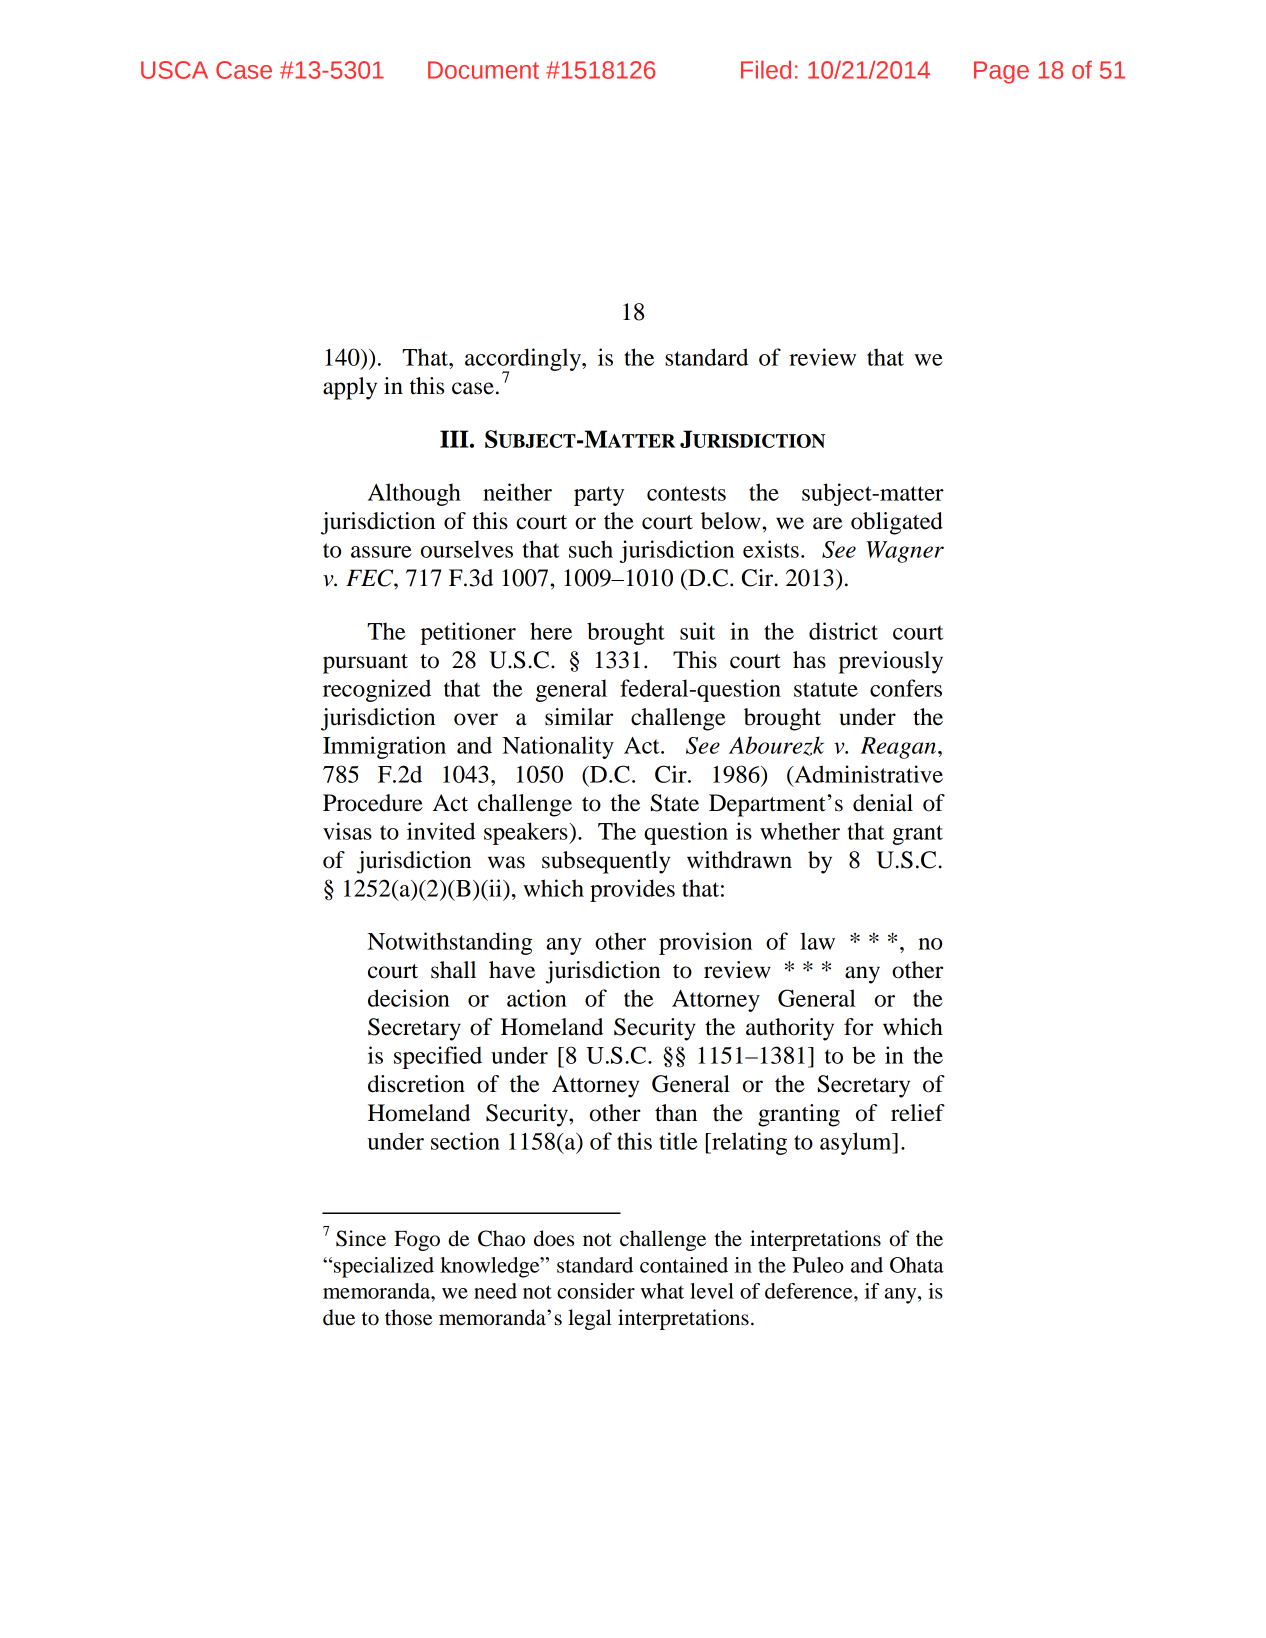 This image has width=1266, height=1638. Describe the element at coordinates (662, 1291) in the image. I see `what` at that location.
